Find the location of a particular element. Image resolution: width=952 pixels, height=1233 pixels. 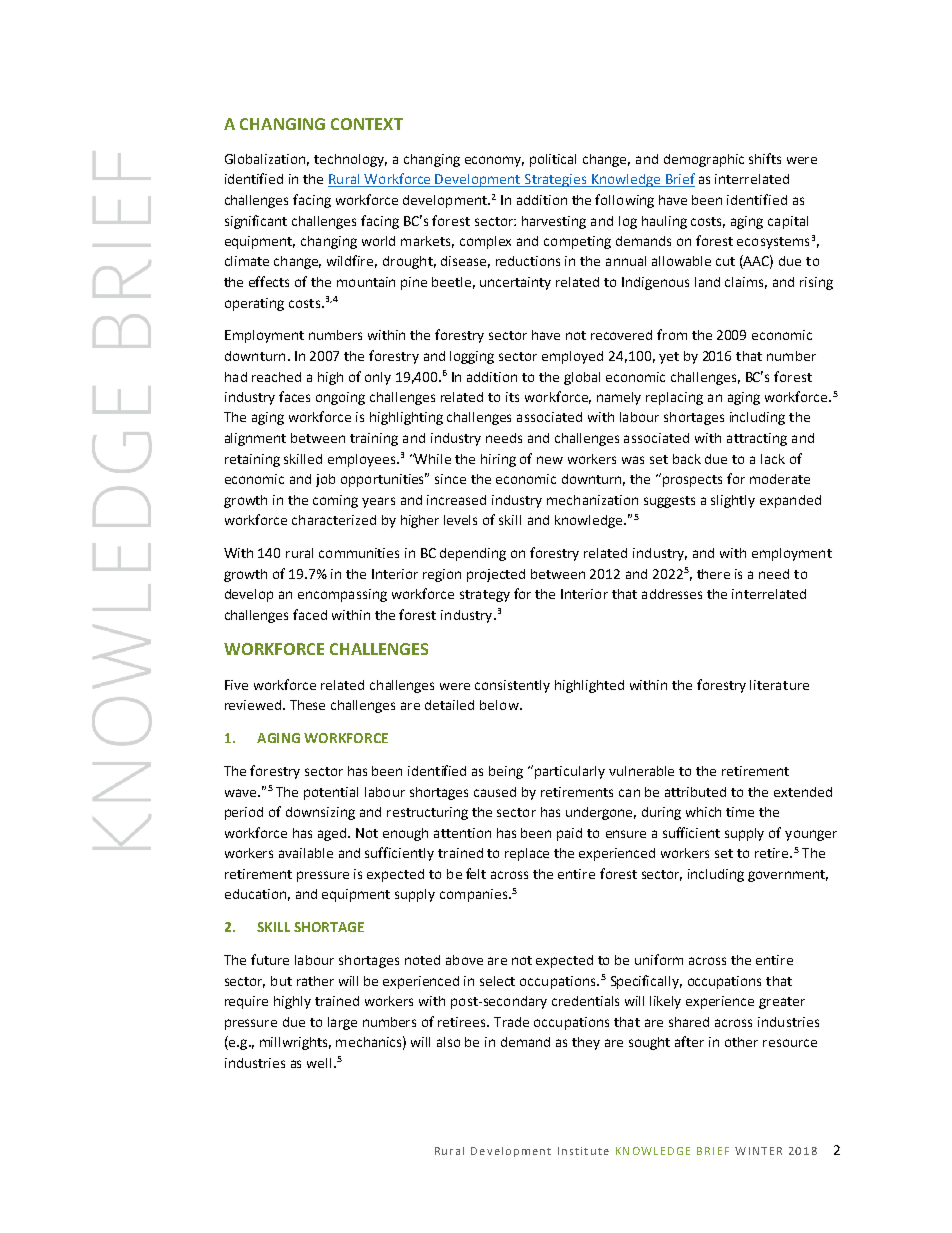

technology is located at coordinates (350, 160).
